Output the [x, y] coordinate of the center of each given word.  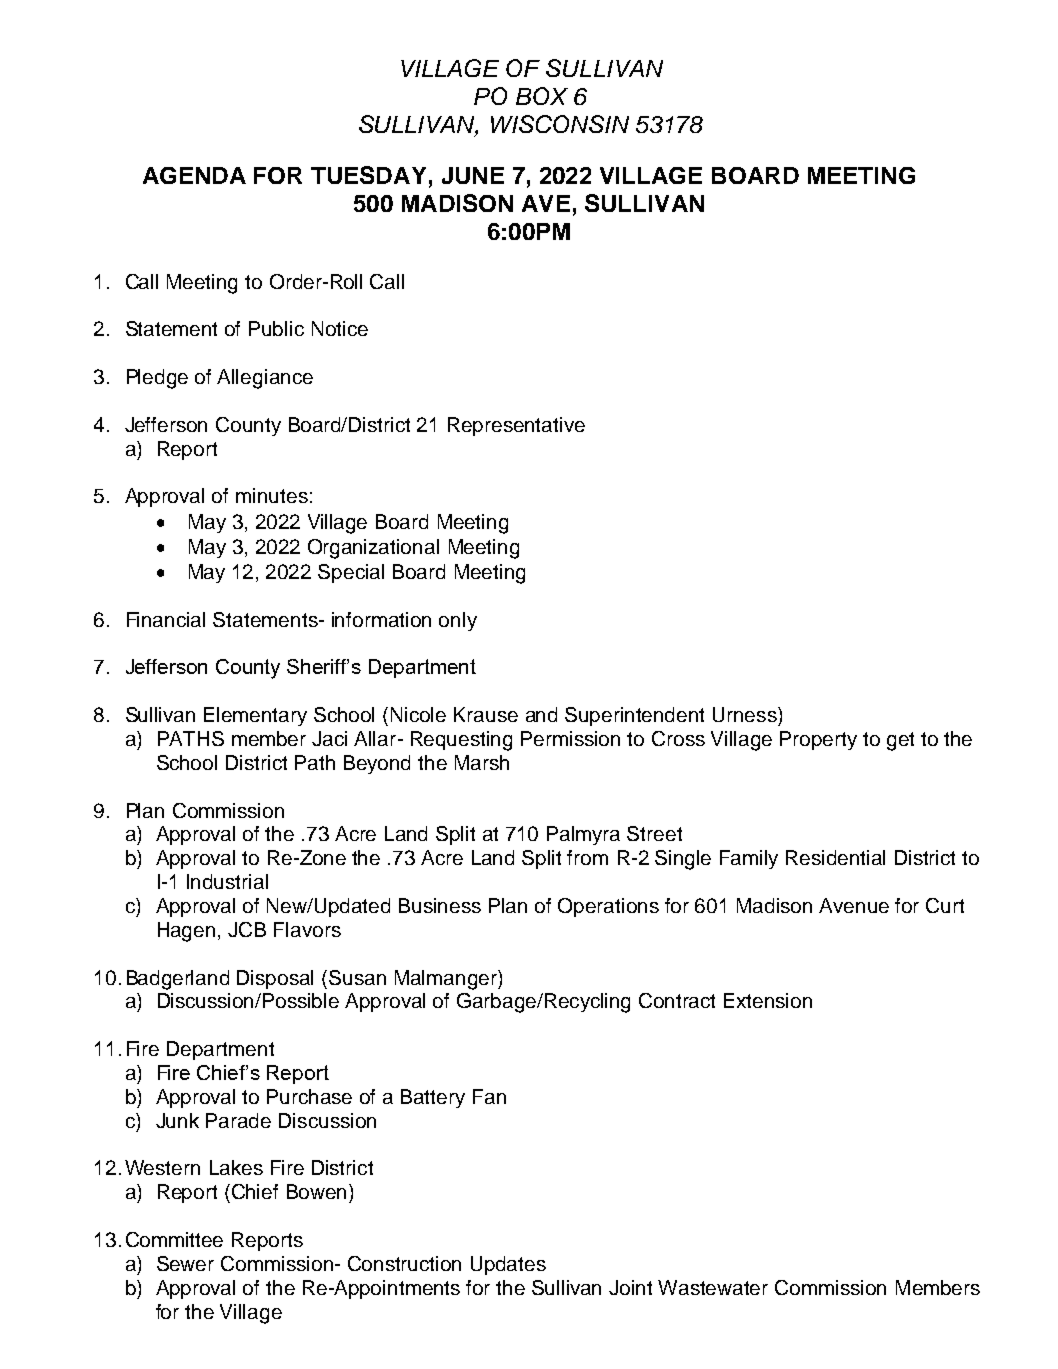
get [900, 741]
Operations [608, 907]
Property [818, 740]
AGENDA [194, 175]
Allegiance [265, 379]
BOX [542, 96]
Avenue [854, 905]
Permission [570, 738]
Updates [508, 1265]
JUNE [473, 175]
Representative [516, 426]
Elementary [255, 716]
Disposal [275, 979]
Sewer [185, 1263]
